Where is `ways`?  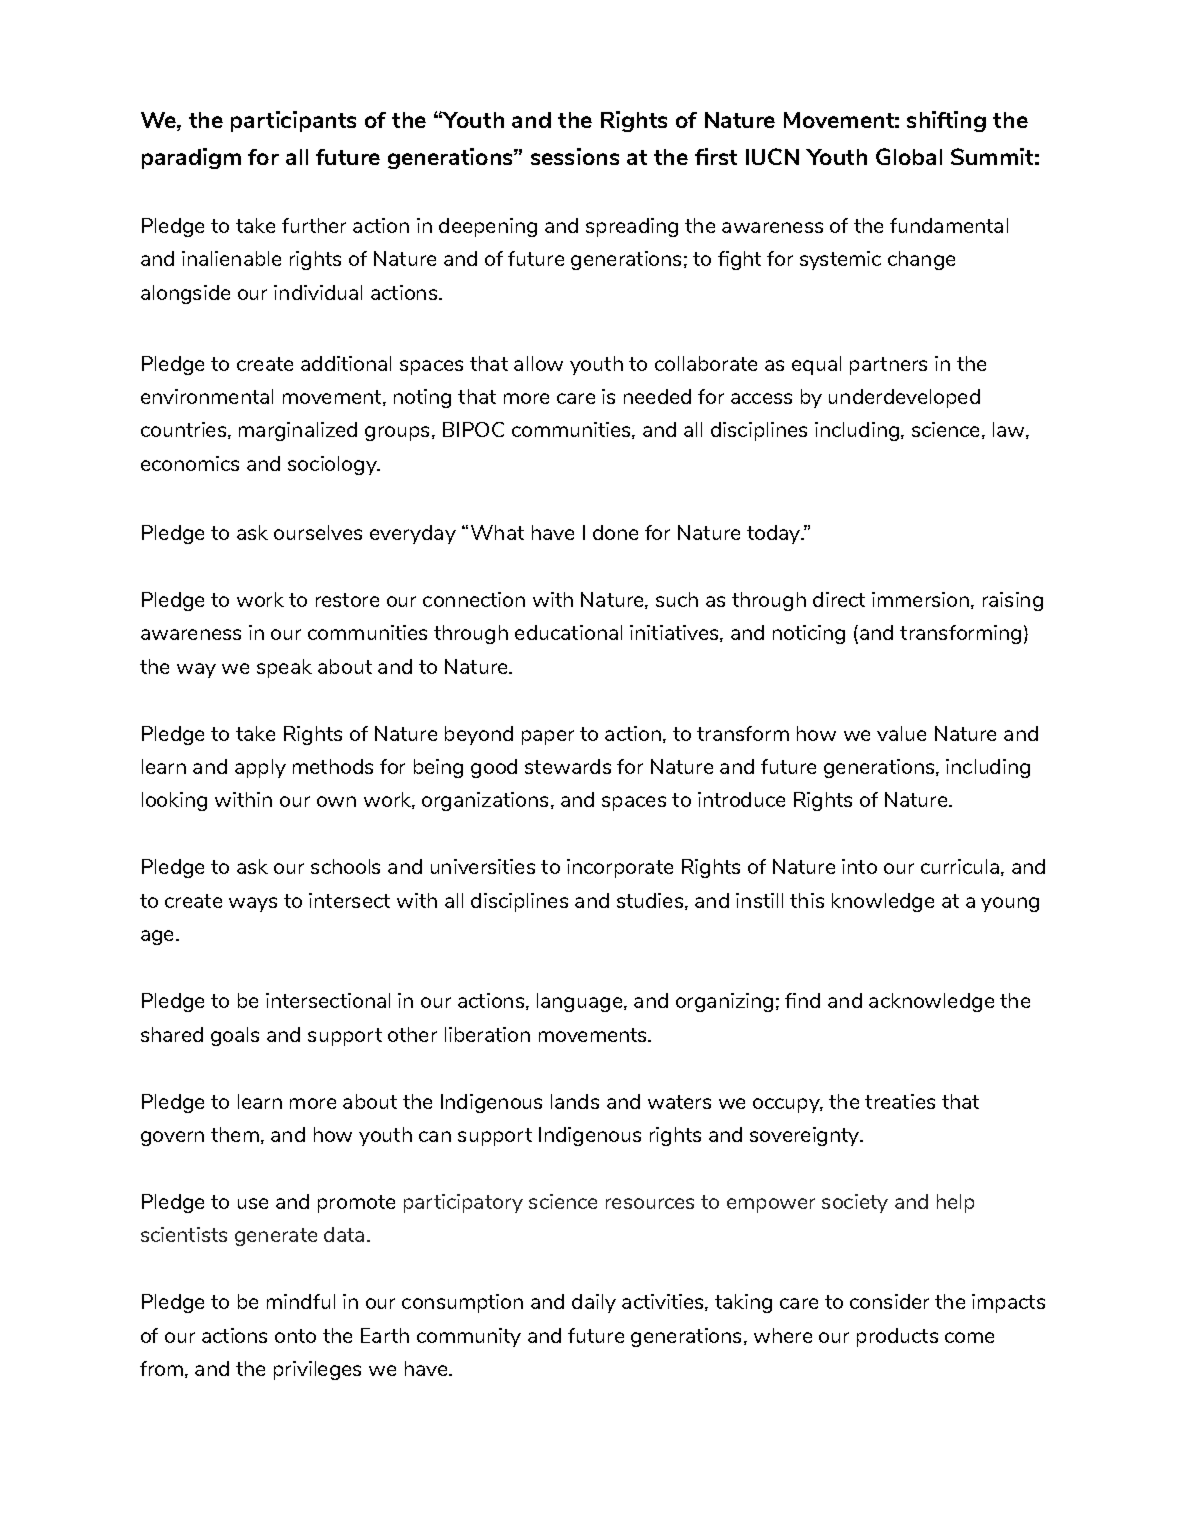 ways is located at coordinates (253, 904).
